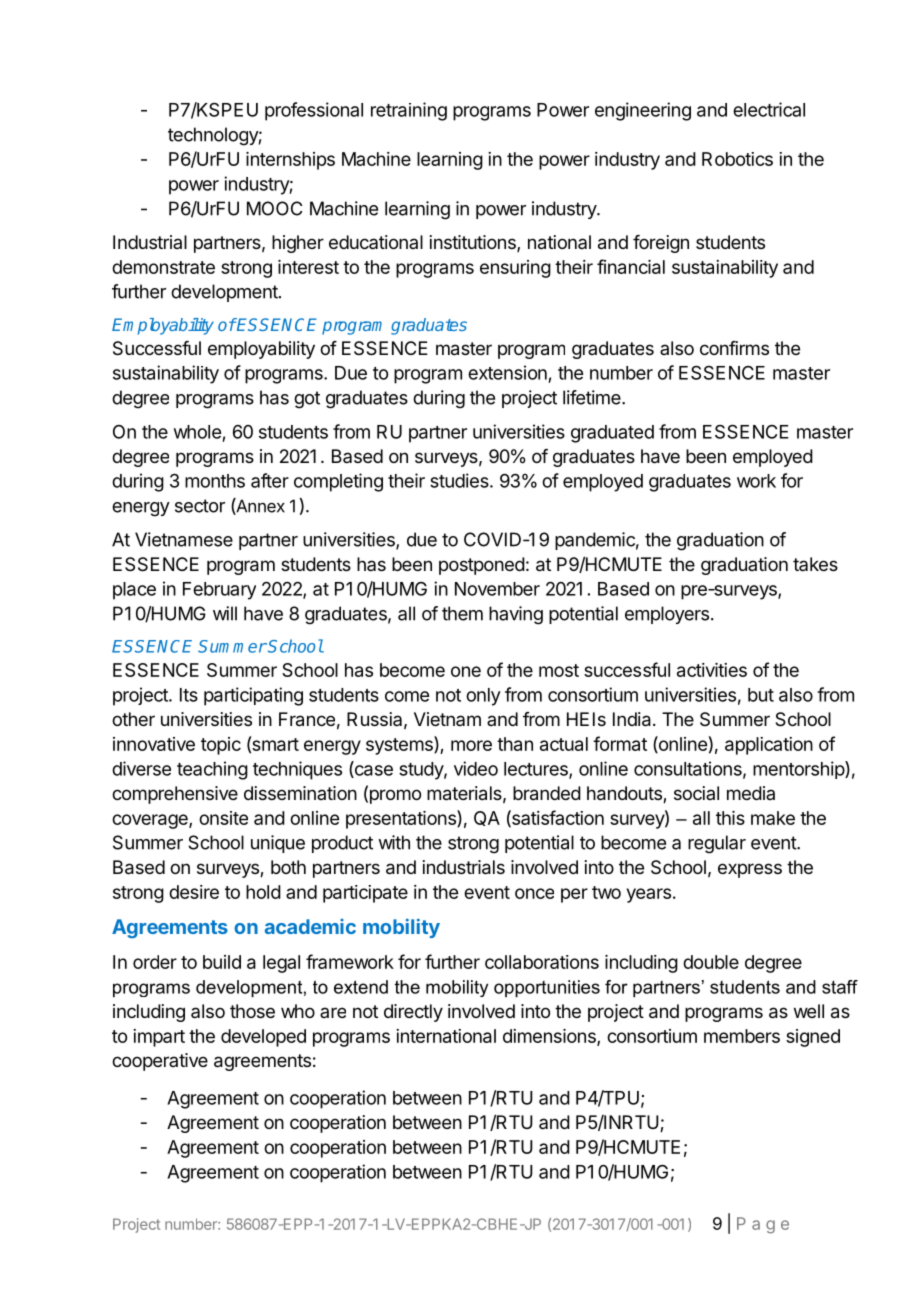 The image size is (924, 1308). Describe the element at coordinates (290, 161) in the screenshot. I see `internships` at that location.
